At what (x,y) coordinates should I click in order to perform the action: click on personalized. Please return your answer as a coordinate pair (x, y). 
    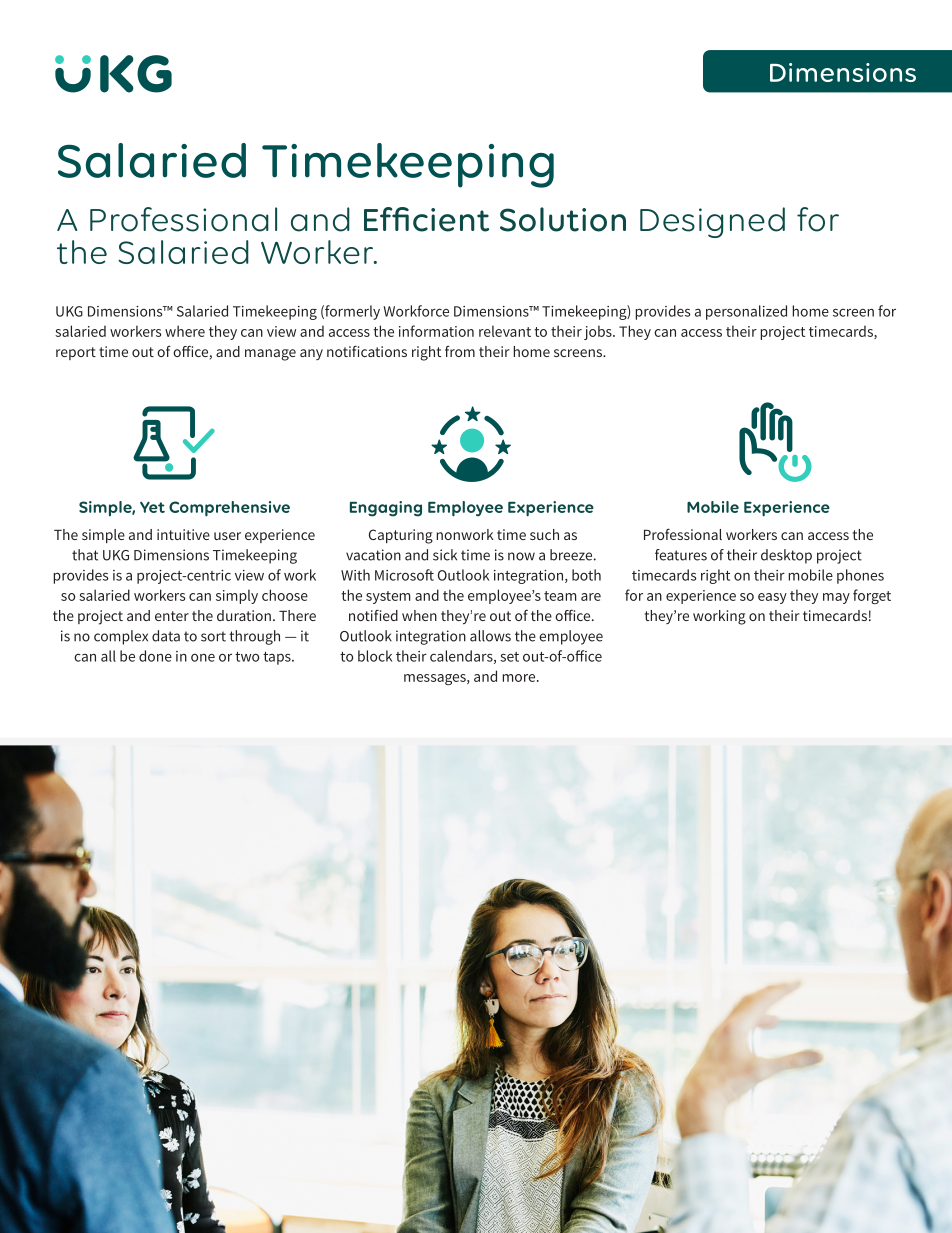
    Looking at the image, I should click on (746, 312).
